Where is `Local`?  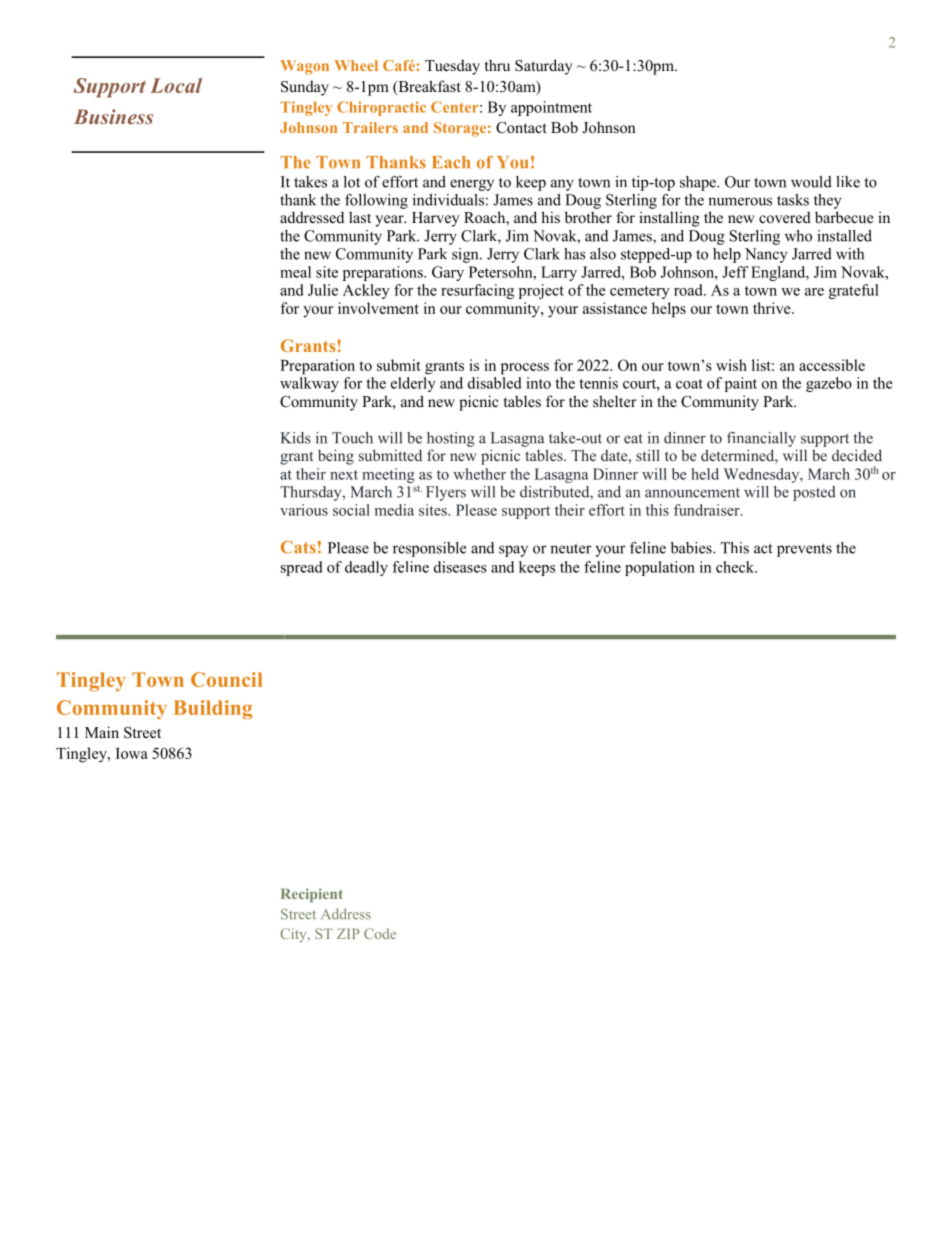
Local is located at coordinates (176, 85).
